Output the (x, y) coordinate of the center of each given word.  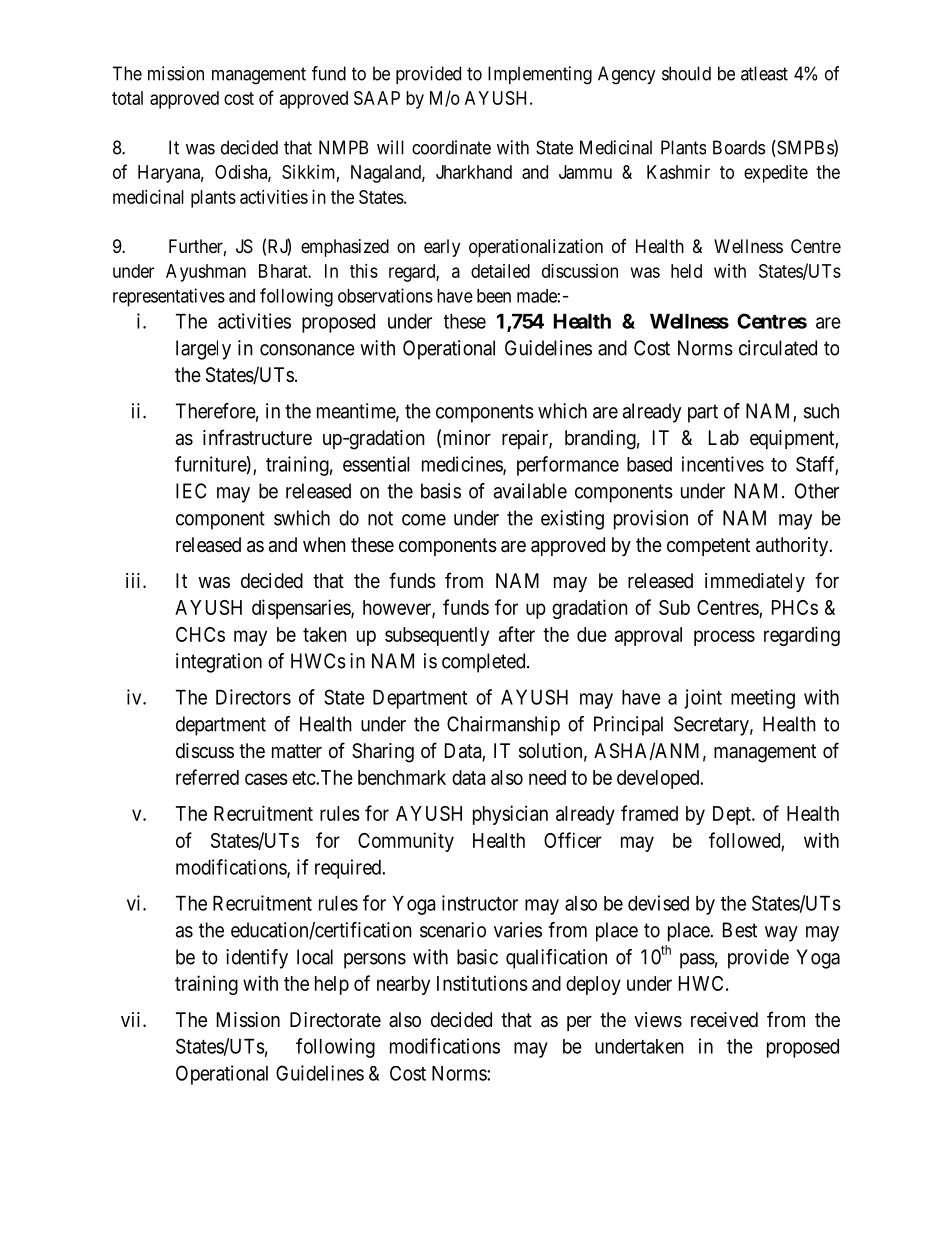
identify (257, 959)
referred (207, 777)
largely (203, 350)
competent (708, 547)
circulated (778, 348)
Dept (733, 815)
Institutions (482, 983)
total (127, 98)
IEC (191, 491)
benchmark (402, 777)
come (424, 520)
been (494, 296)
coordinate (451, 147)
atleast (764, 73)
